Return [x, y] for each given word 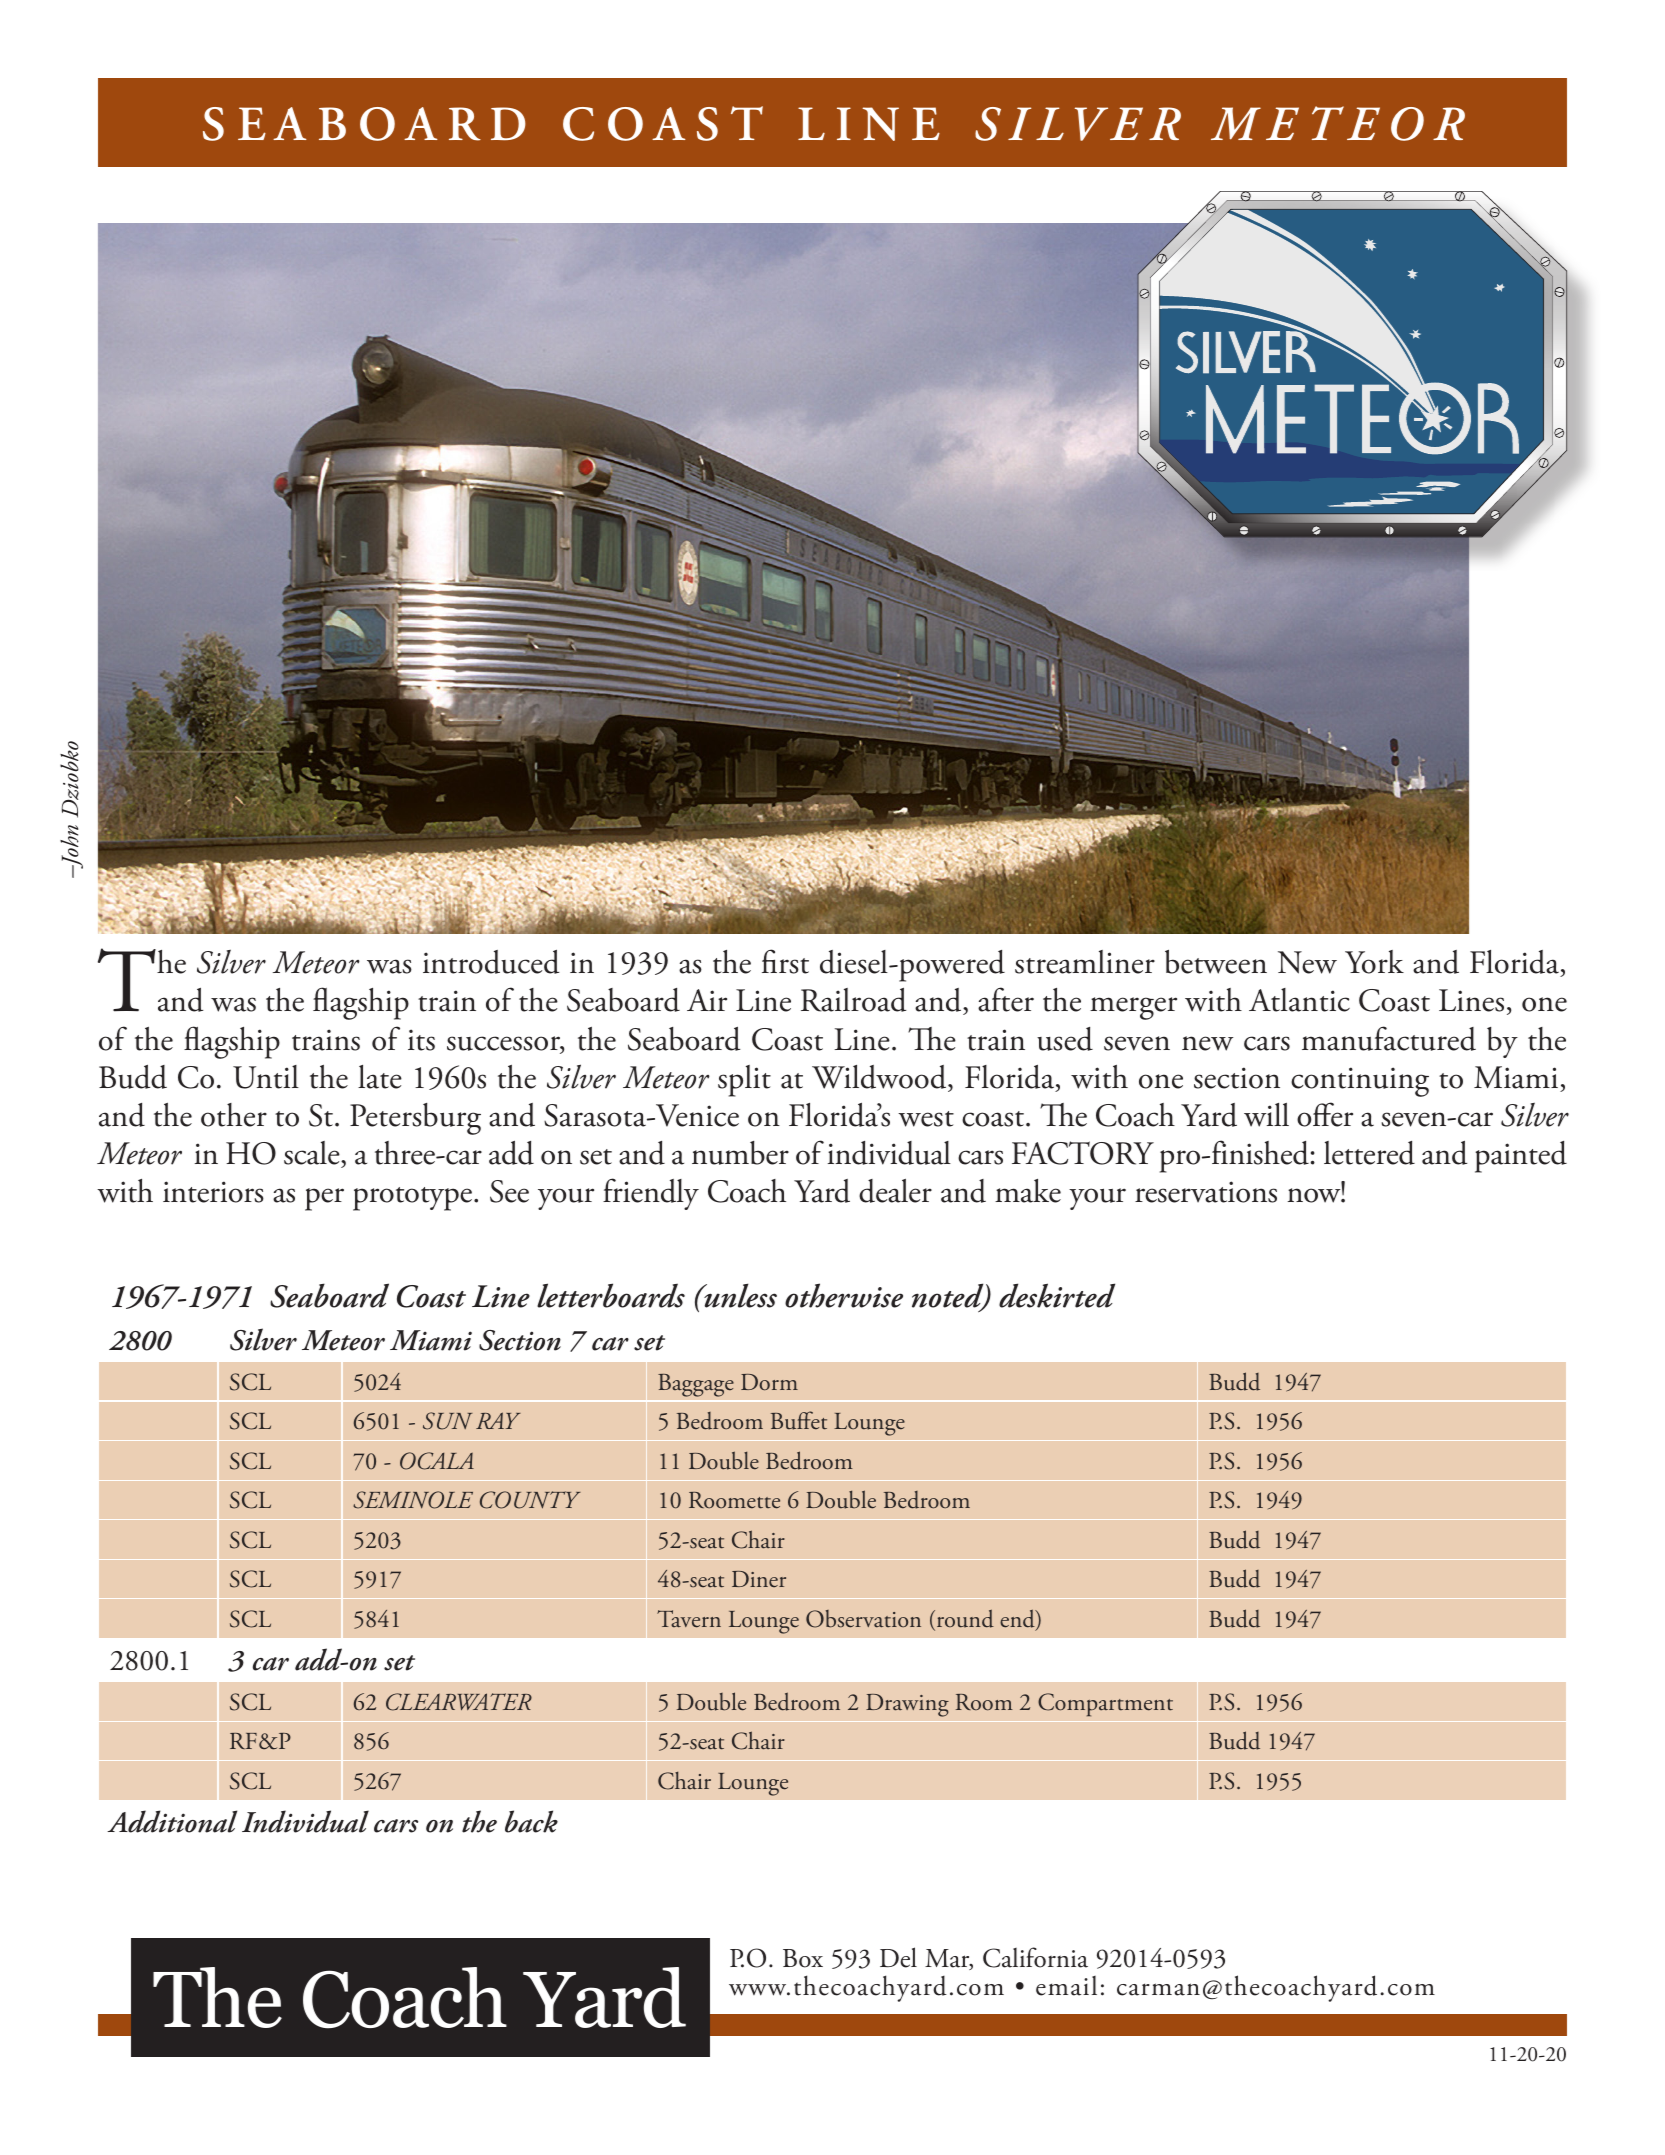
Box [803, 1958]
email [1066, 1986]
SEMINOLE [413, 1500]
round [964, 1619]
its [421, 1040]
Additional [172, 1821]
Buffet [799, 1420]
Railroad [853, 1000]
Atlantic [1299, 1000]
